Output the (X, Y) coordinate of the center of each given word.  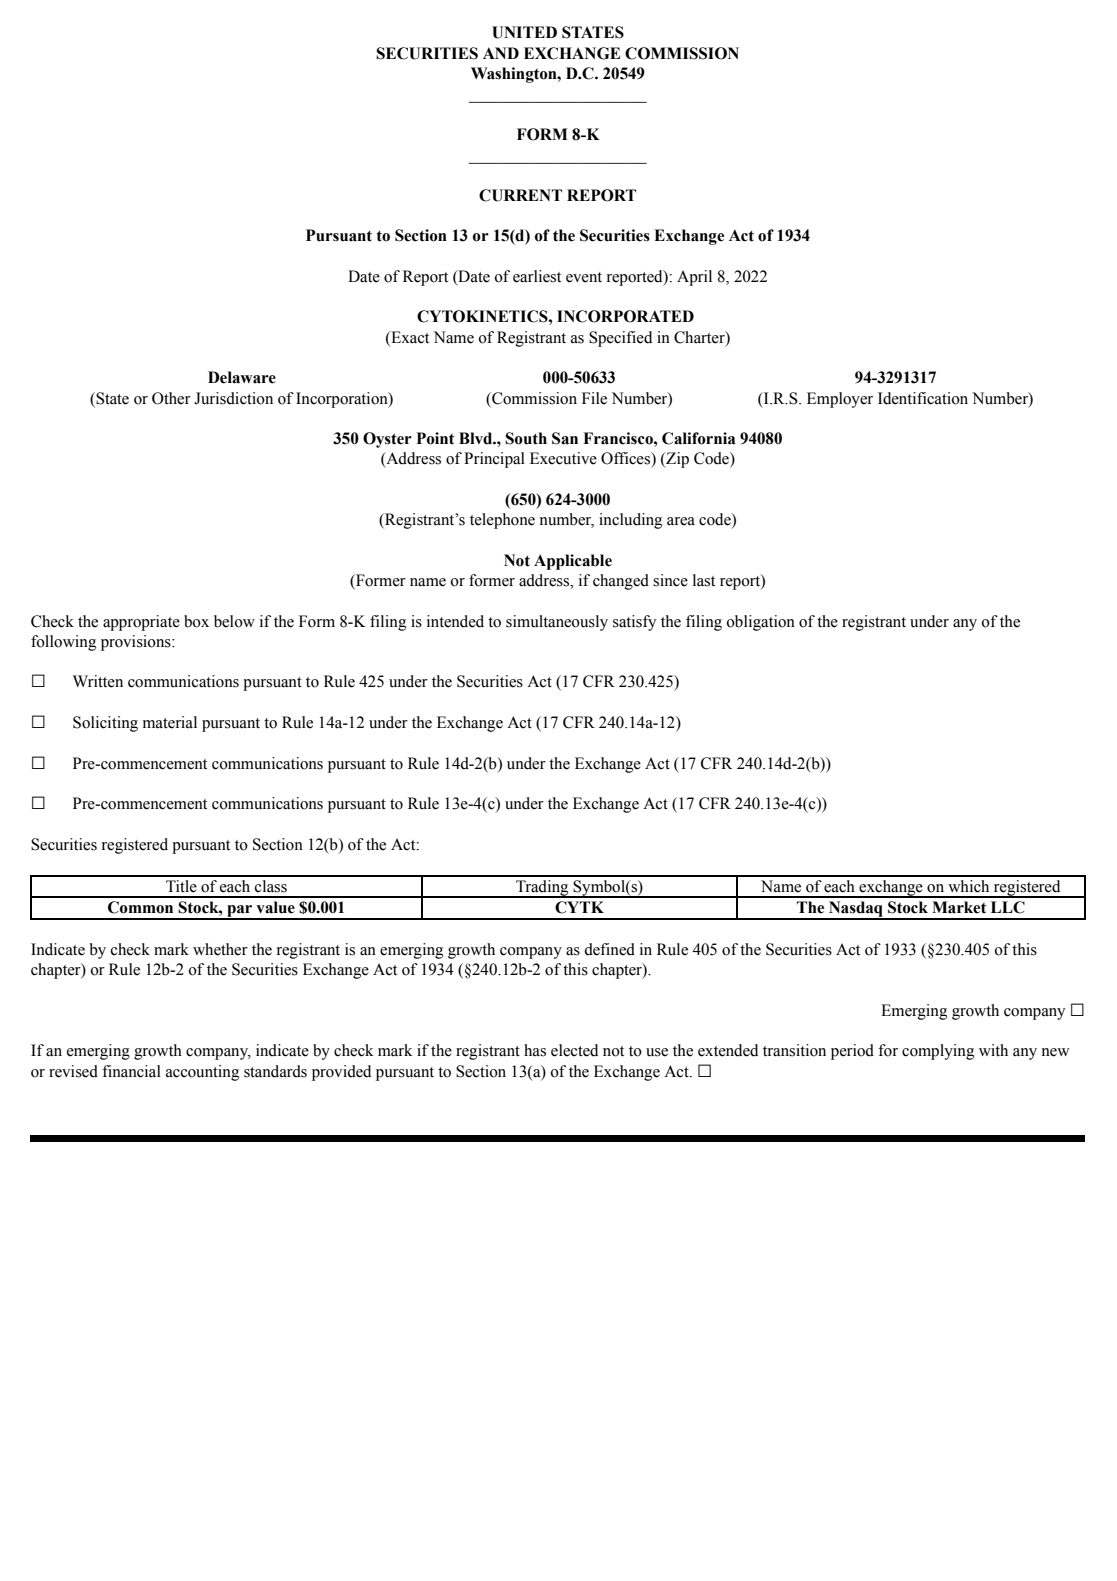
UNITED (524, 32)
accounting (202, 1073)
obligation (760, 623)
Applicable (573, 562)
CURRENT (520, 195)
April (694, 278)
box (196, 621)
